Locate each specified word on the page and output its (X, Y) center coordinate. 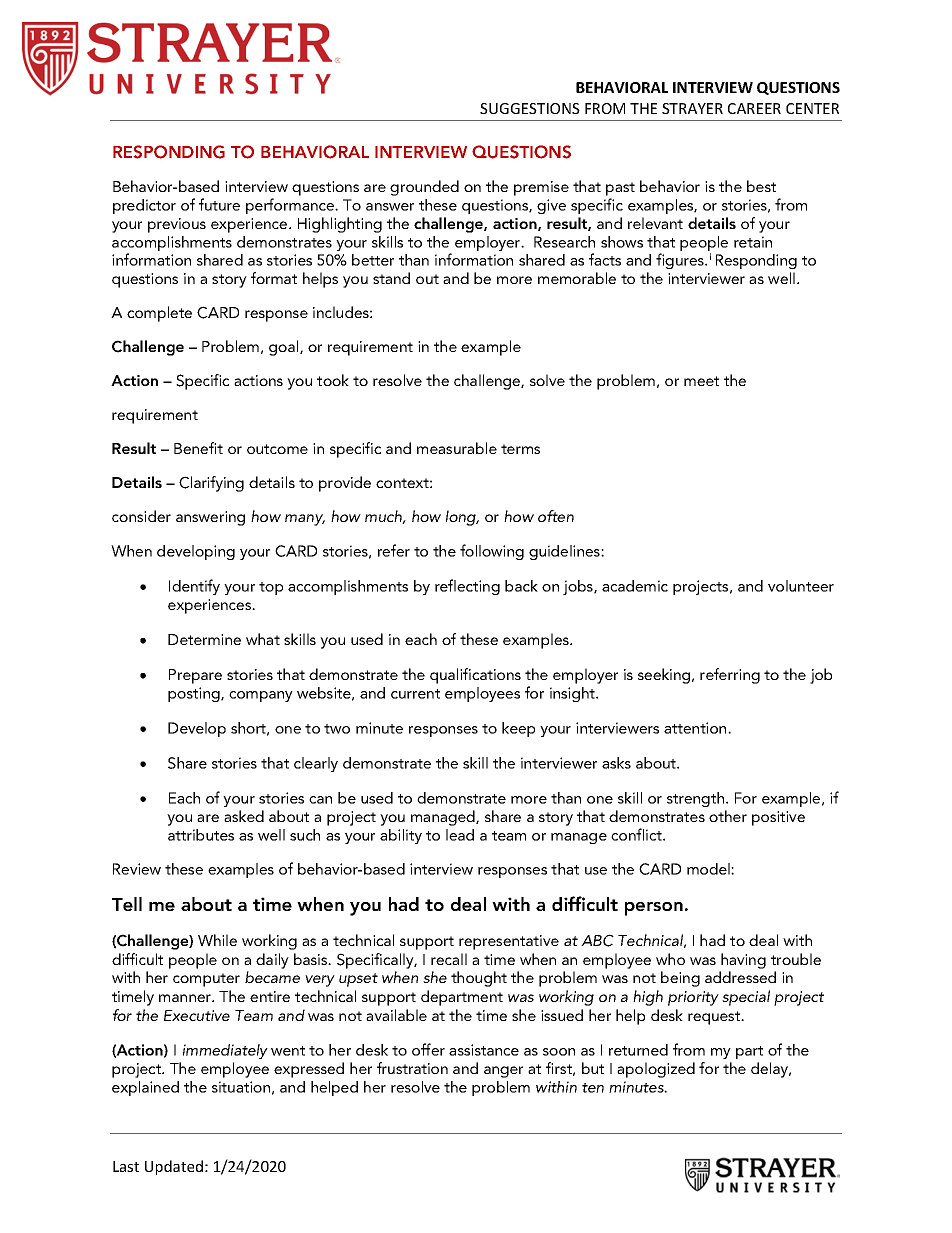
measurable (457, 448)
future (219, 204)
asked (244, 816)
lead (460, 835)
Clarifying (211, 484)
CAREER (754, 108)
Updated (174, 1167)
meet (701, 381)
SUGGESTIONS (530, 108)
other (728, 816)
